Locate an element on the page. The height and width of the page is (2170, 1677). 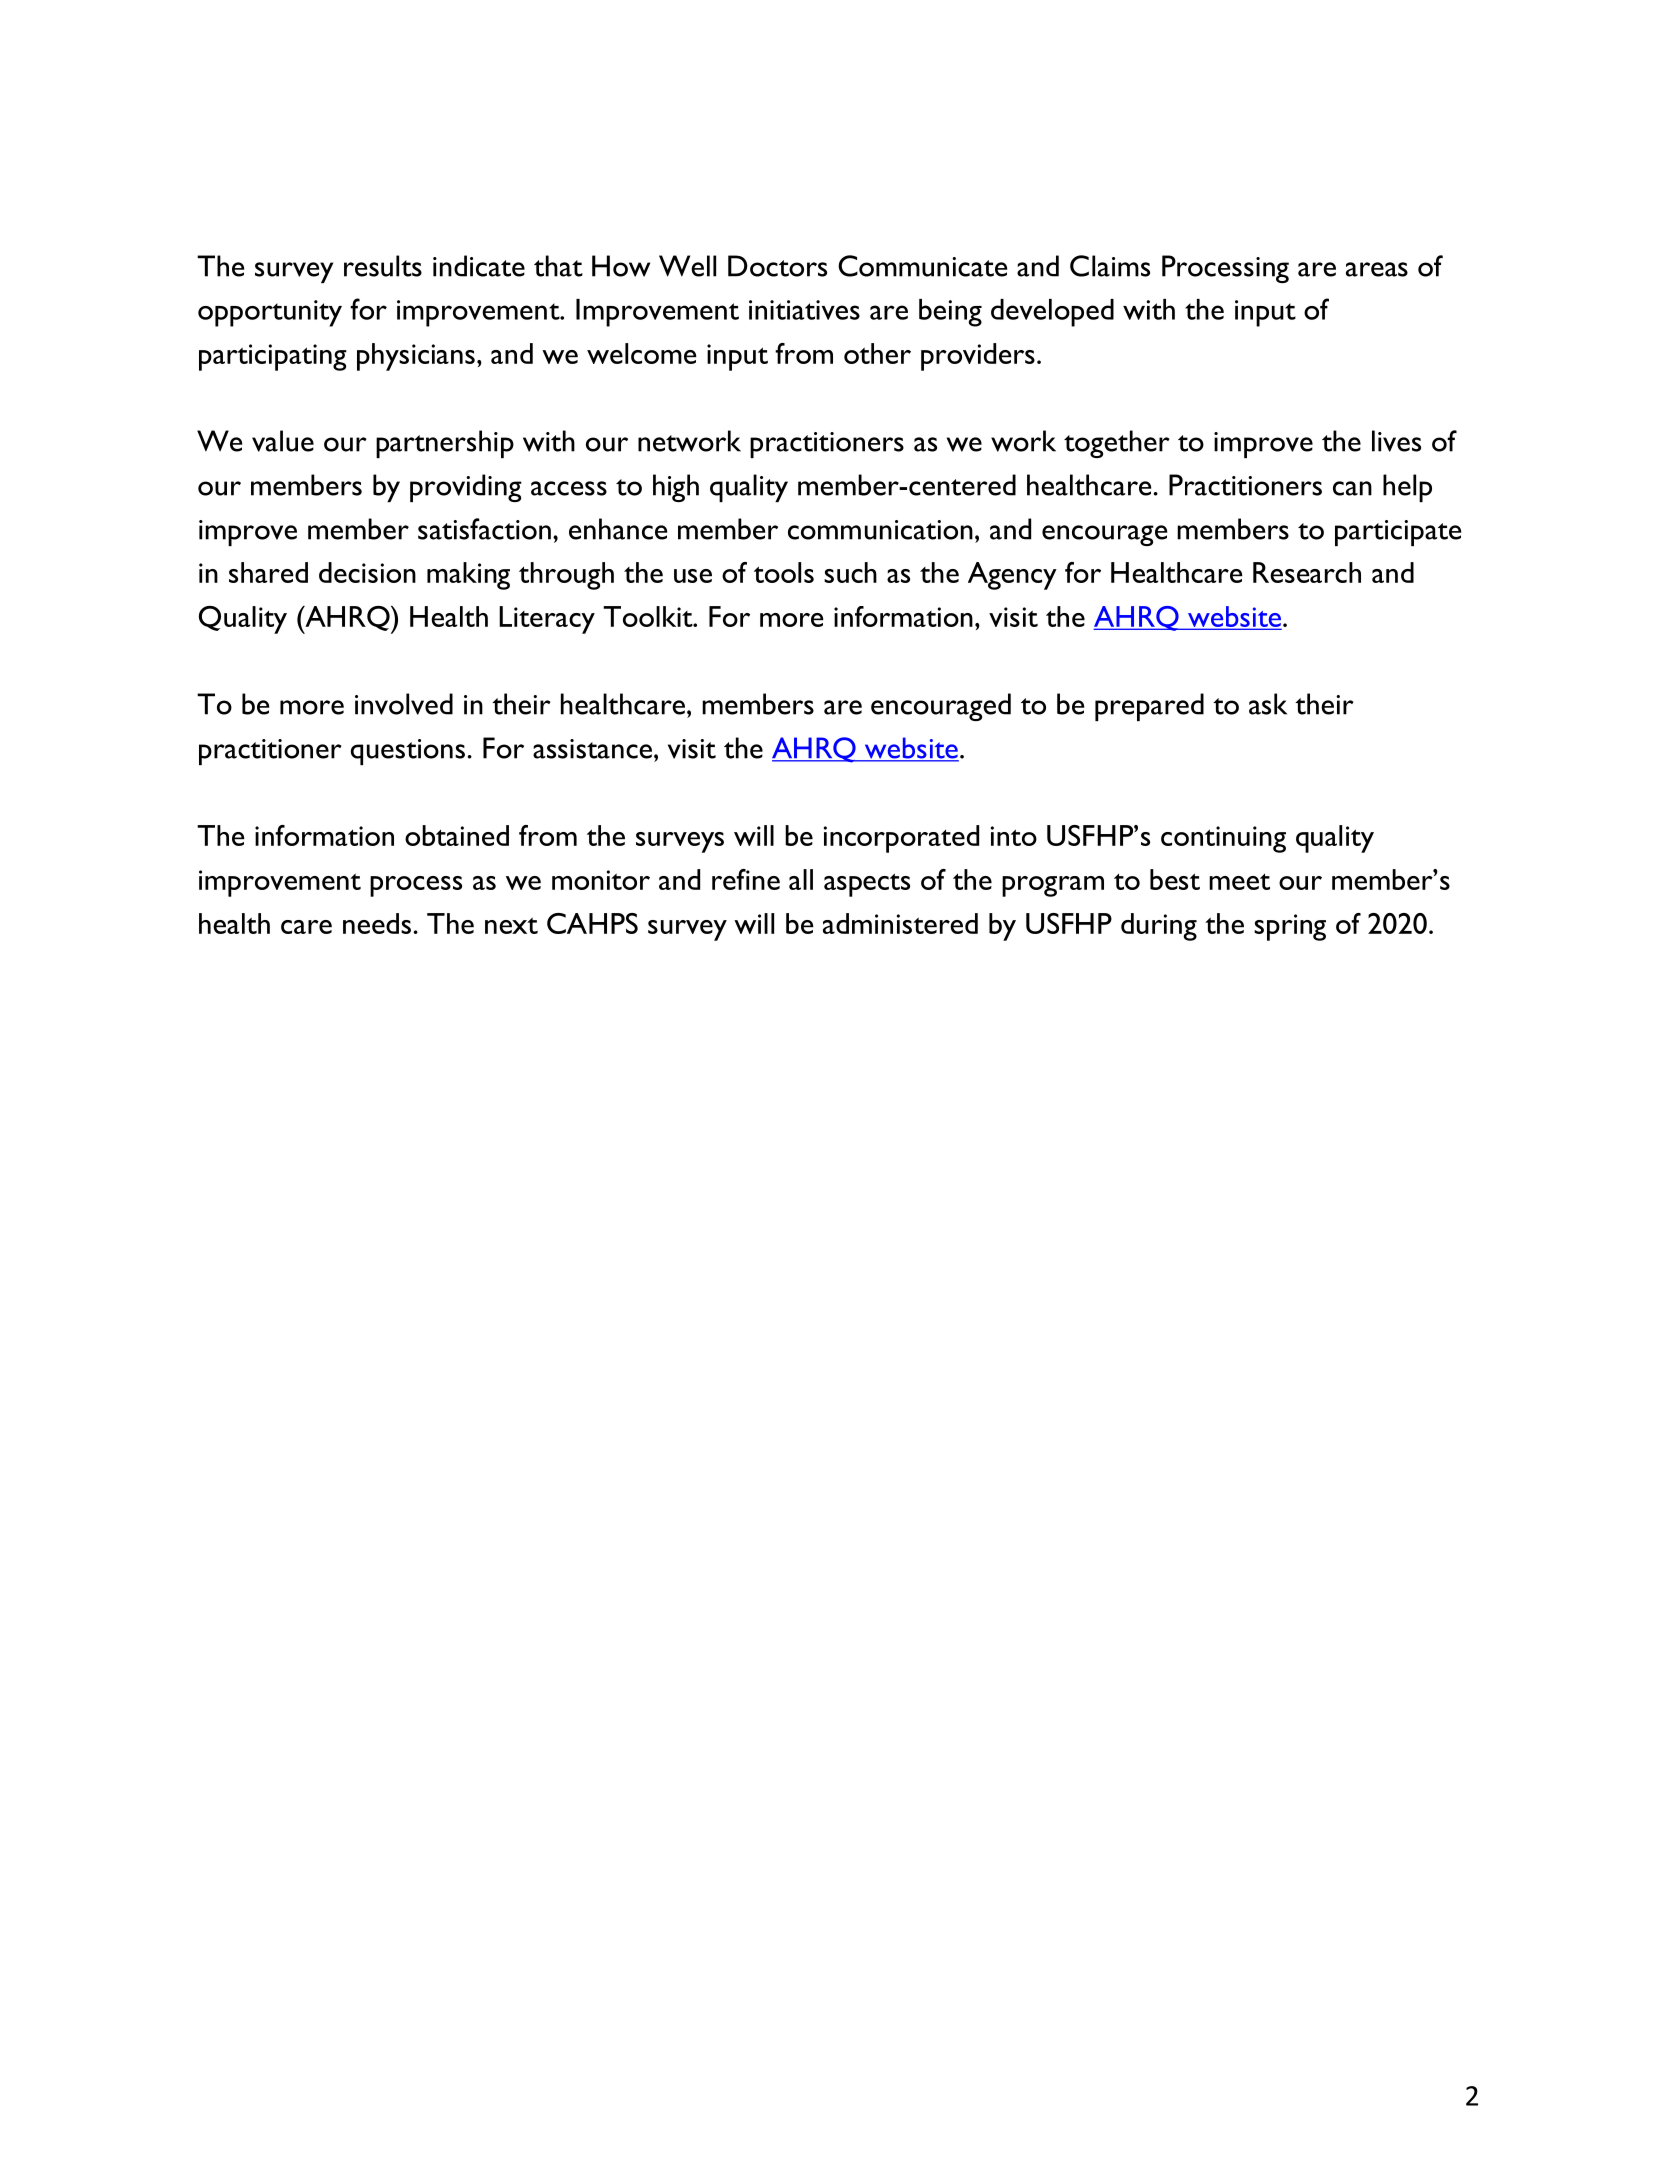
initiatives is located at coordinates (804, 310).
